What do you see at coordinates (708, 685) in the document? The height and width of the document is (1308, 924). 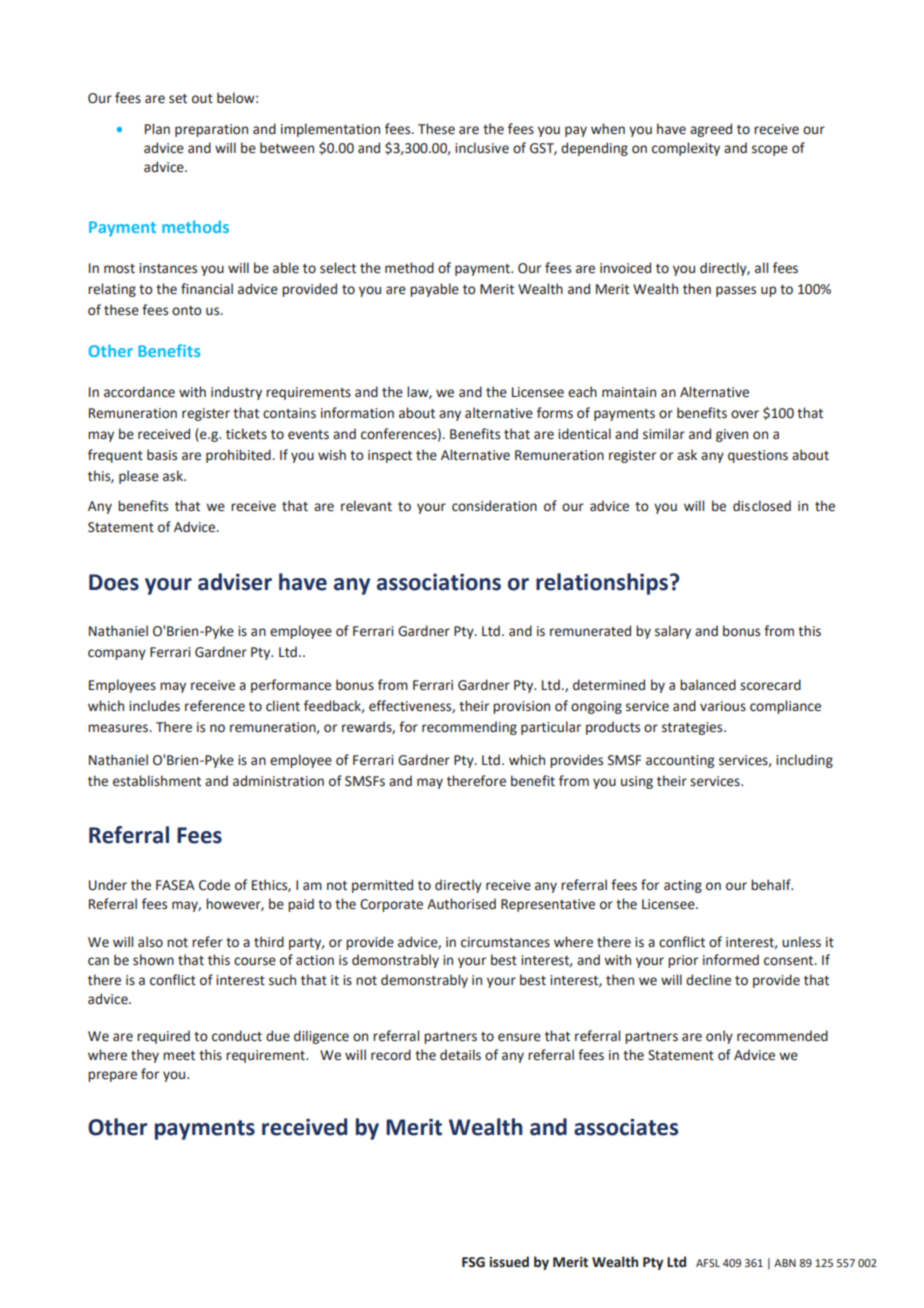 I see `balanced` at bounding box center [708, 685].
